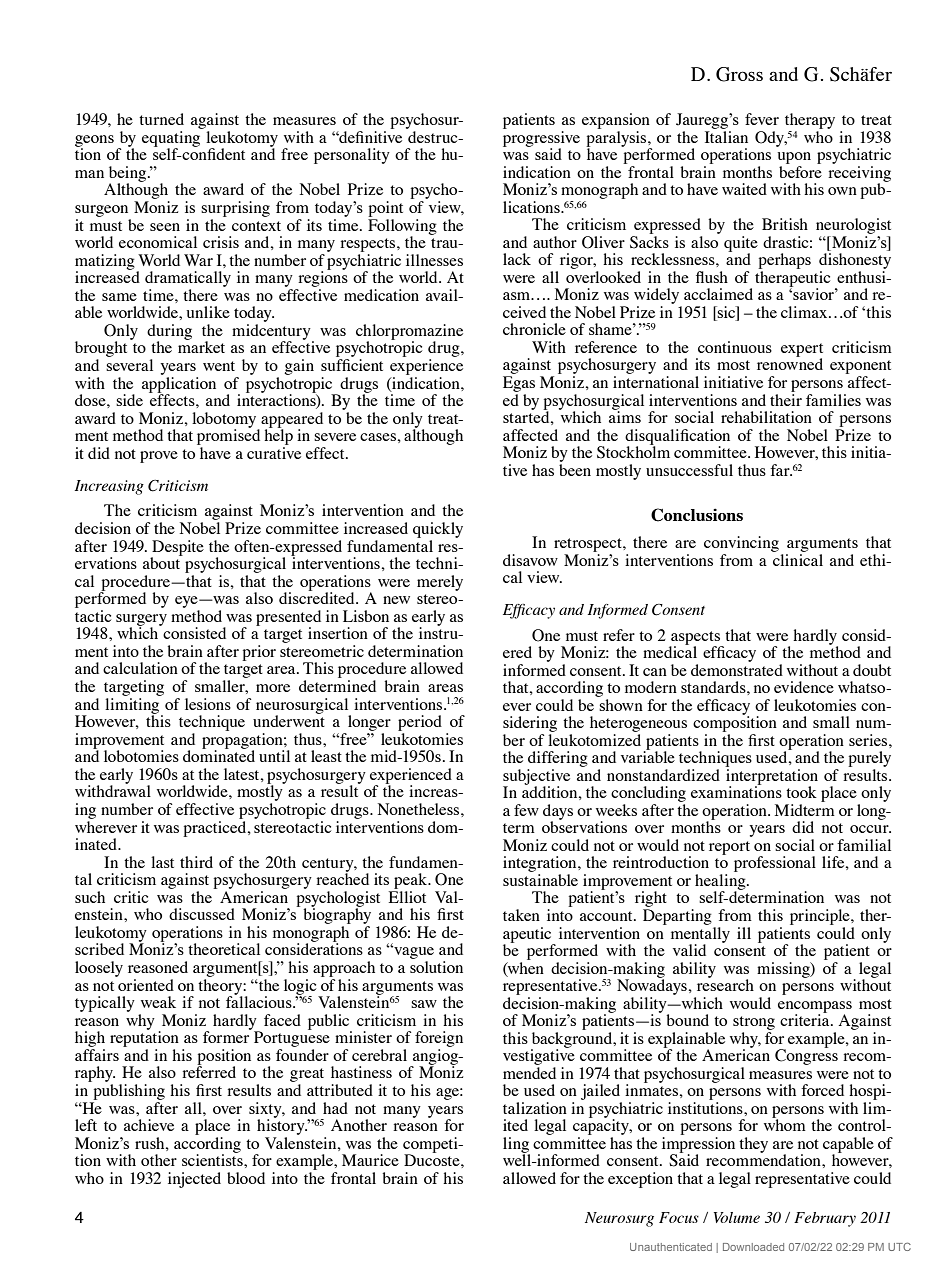 This document has width=952, height=1275. What do you see at coordinates (541, 140) in the document?
I see `progressive` at bounding box center [541, 140].
